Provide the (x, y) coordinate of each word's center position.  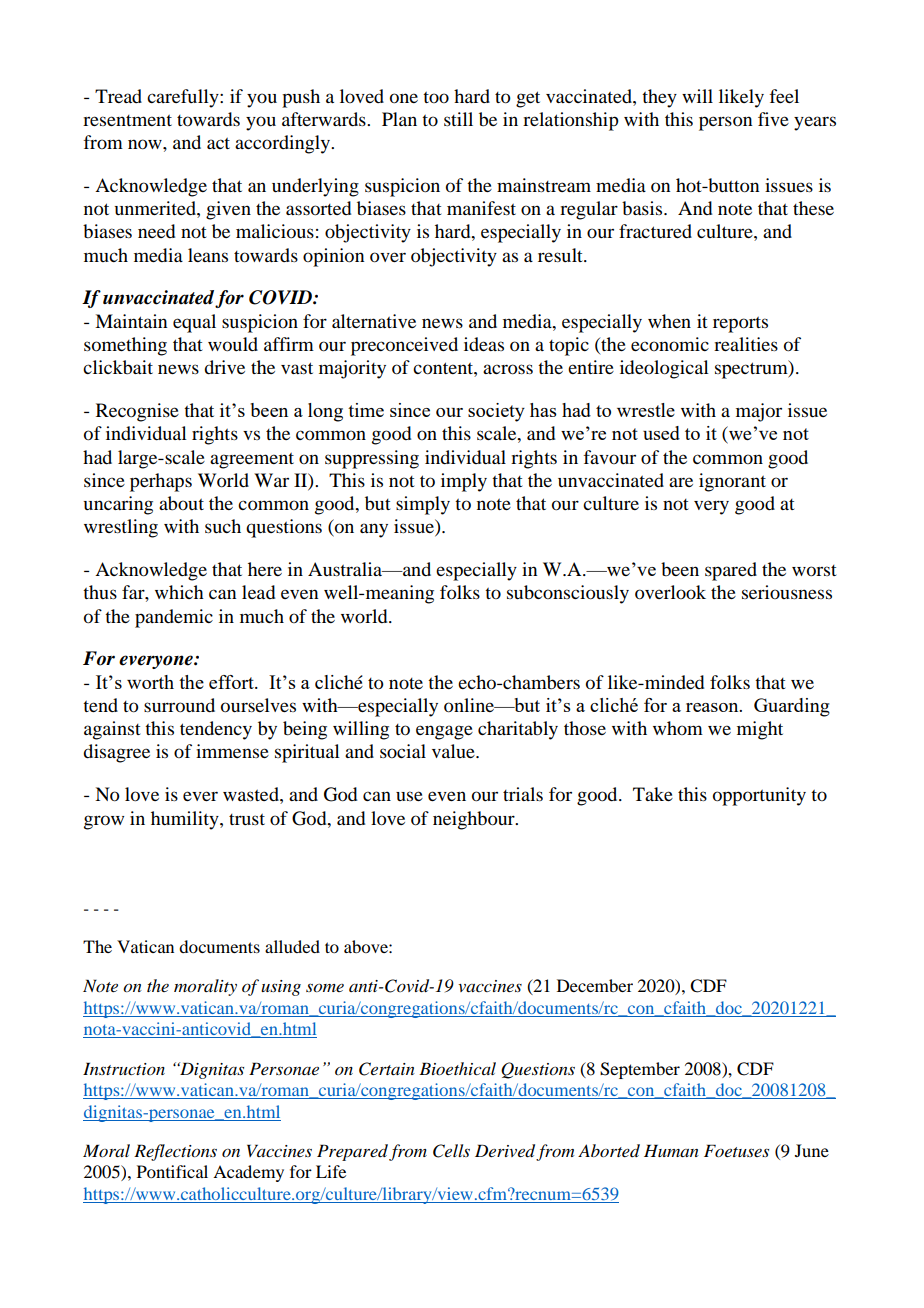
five (773, 119)
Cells (451, 1151)
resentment (127, 120)
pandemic (174, 618)
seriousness (787, 592)
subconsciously (568, 594)
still (458, 119)
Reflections (175, 1152)
